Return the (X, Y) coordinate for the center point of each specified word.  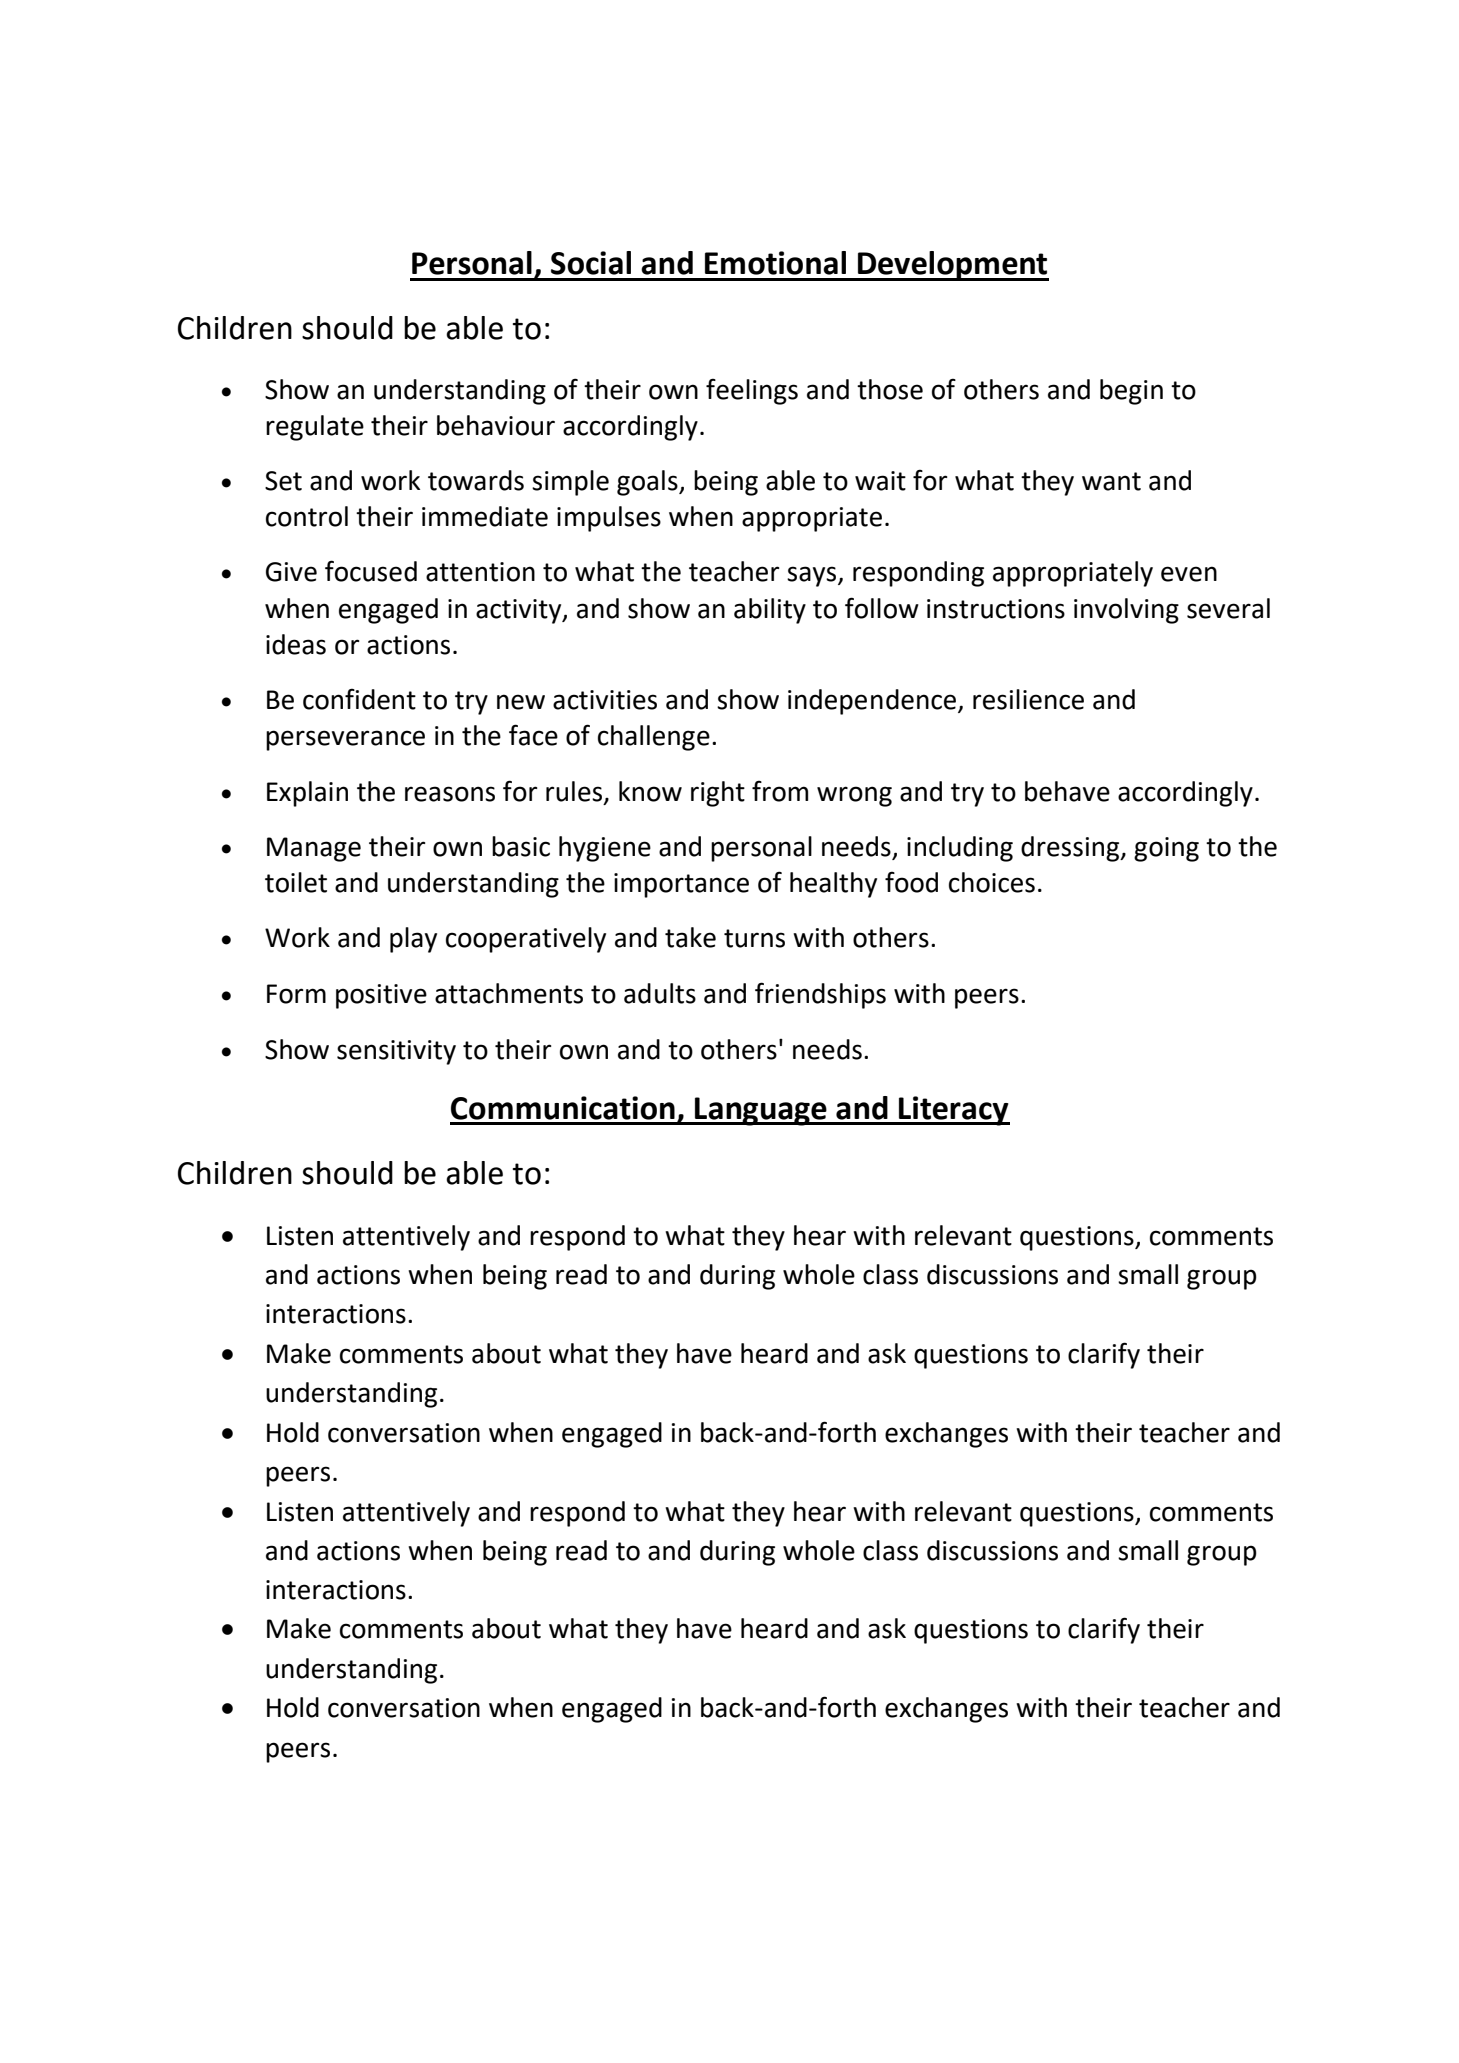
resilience (1028, 699)
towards (476, 480)
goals (648, 483)
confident (359, 699)
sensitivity (396, 1052)
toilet (296, 882)
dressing (1071, 849)
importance (681, 885)
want (1111, 481)
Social (591, 263)
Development (952, 266)
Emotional (775, 263)
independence (872, 702)
